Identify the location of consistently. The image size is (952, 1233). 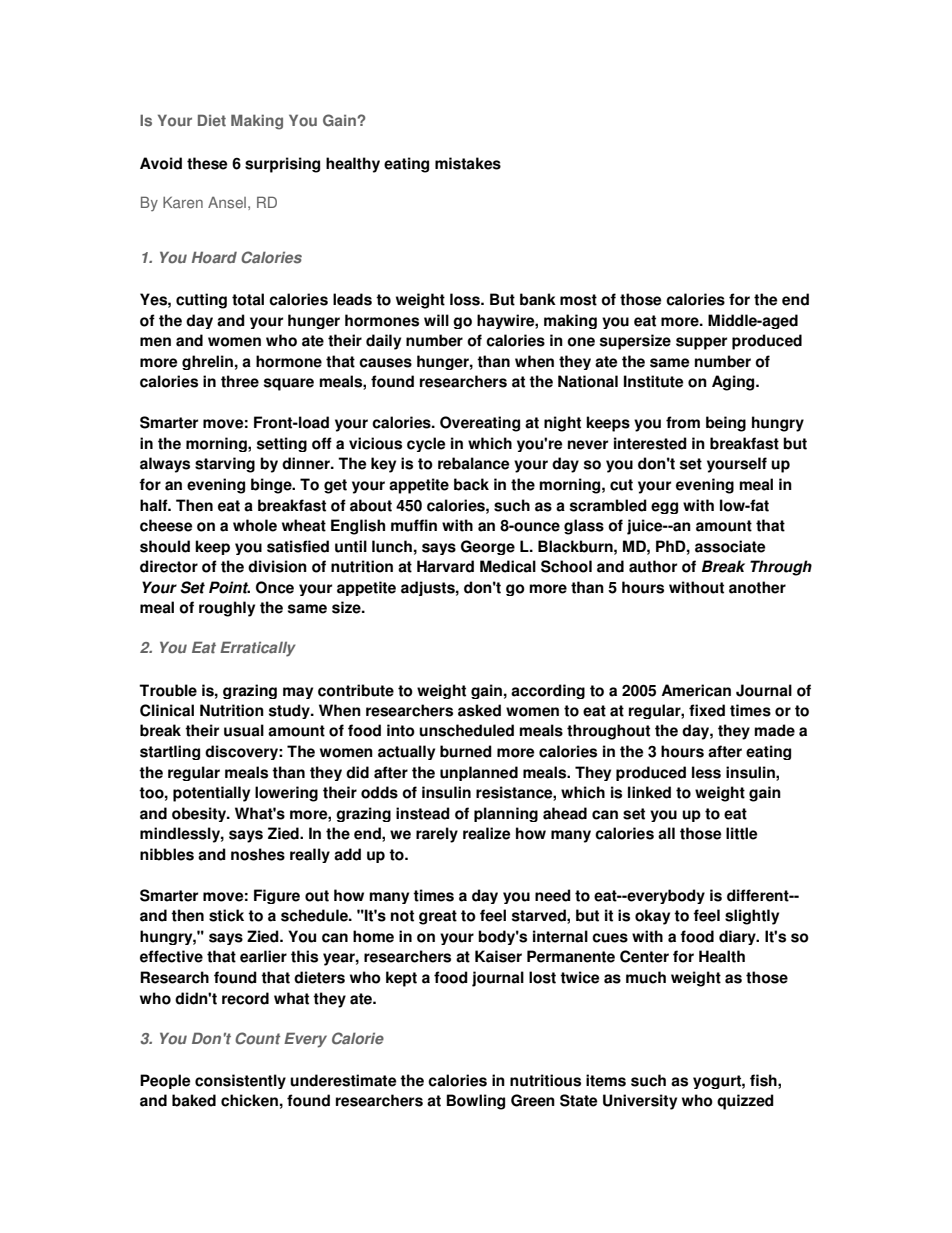
(240, 1081).
